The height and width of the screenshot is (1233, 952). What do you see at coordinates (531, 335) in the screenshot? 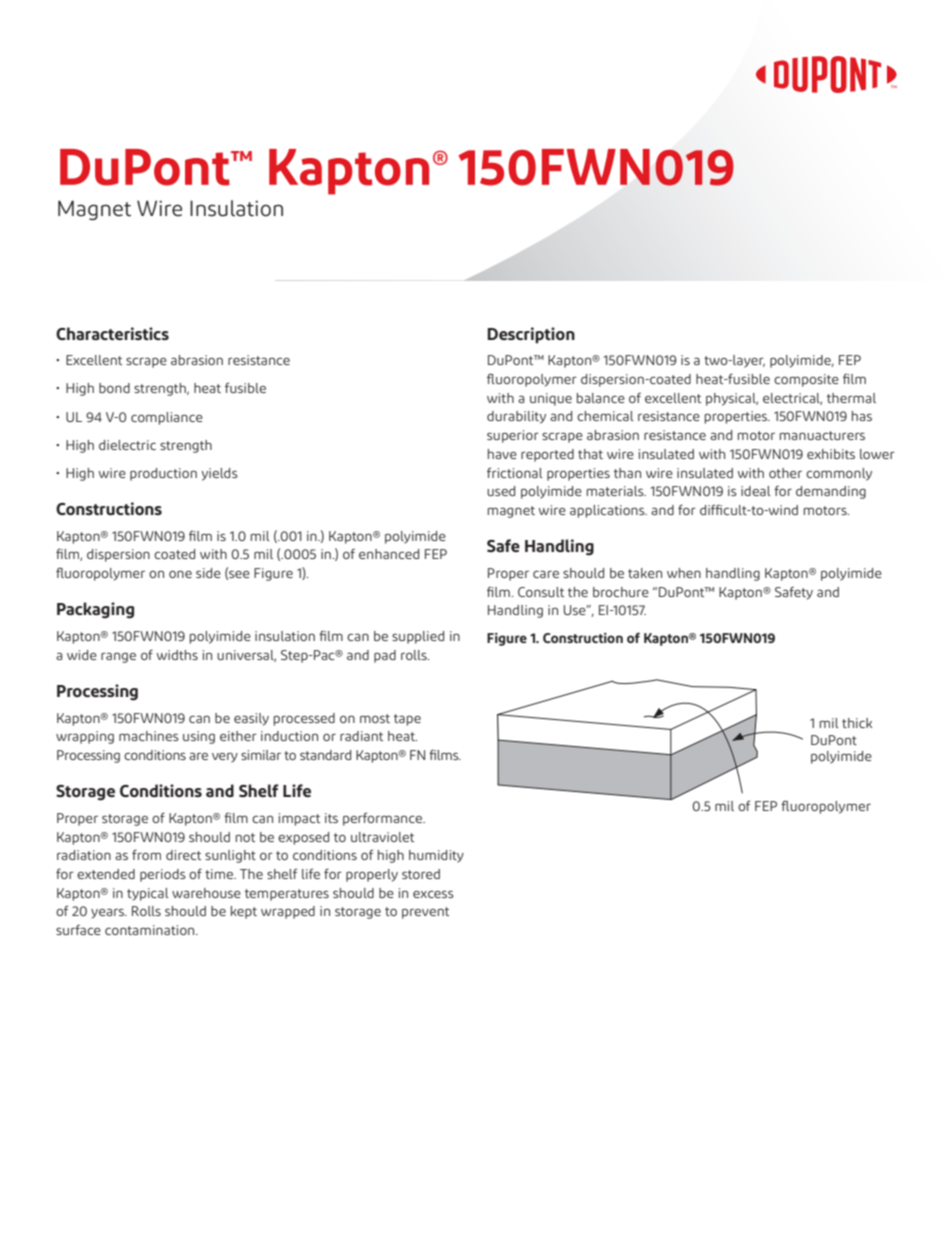
I see `Description` at bounding box center [531, 335].
